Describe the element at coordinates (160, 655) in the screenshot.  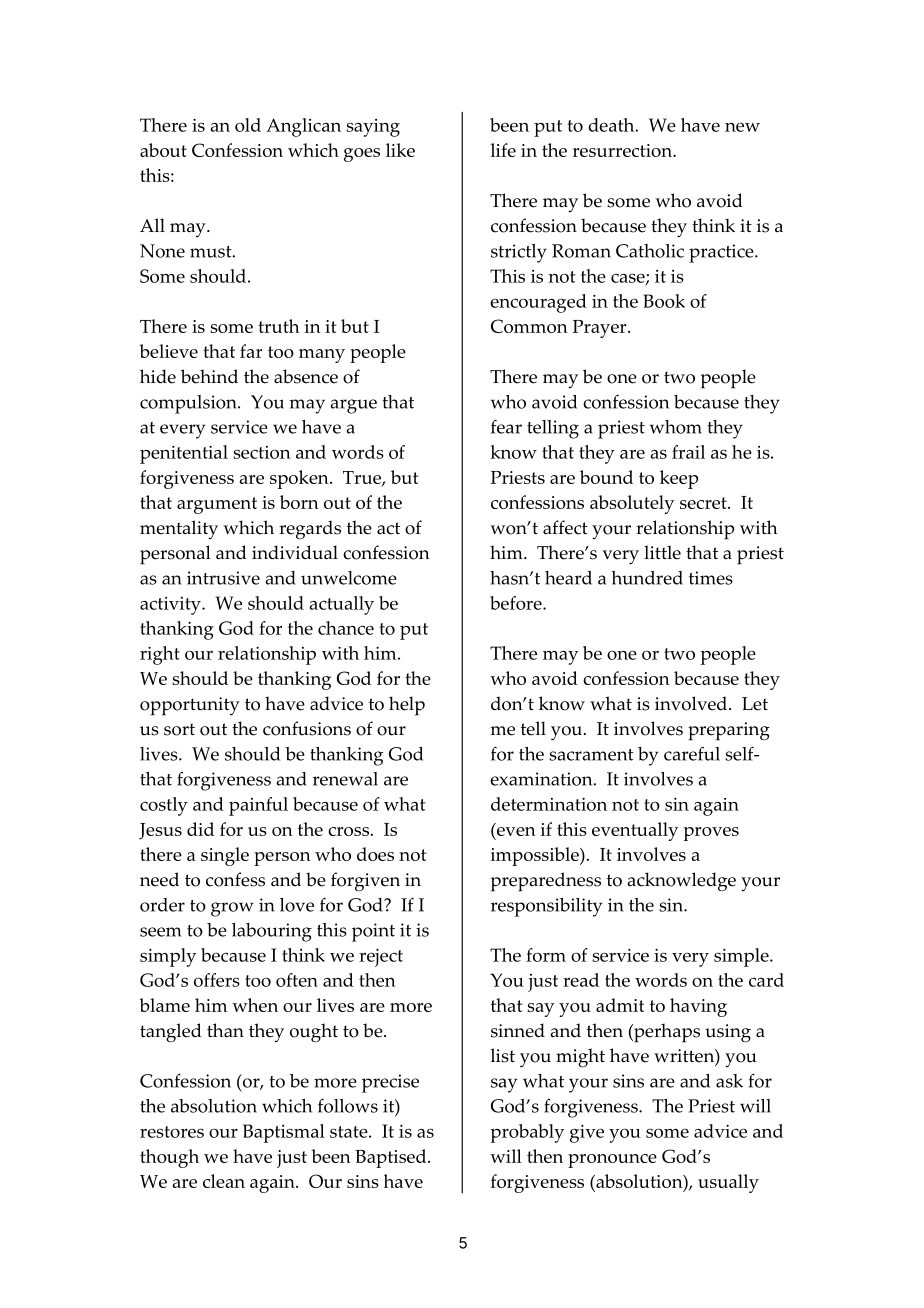
I see `right` at that location.
